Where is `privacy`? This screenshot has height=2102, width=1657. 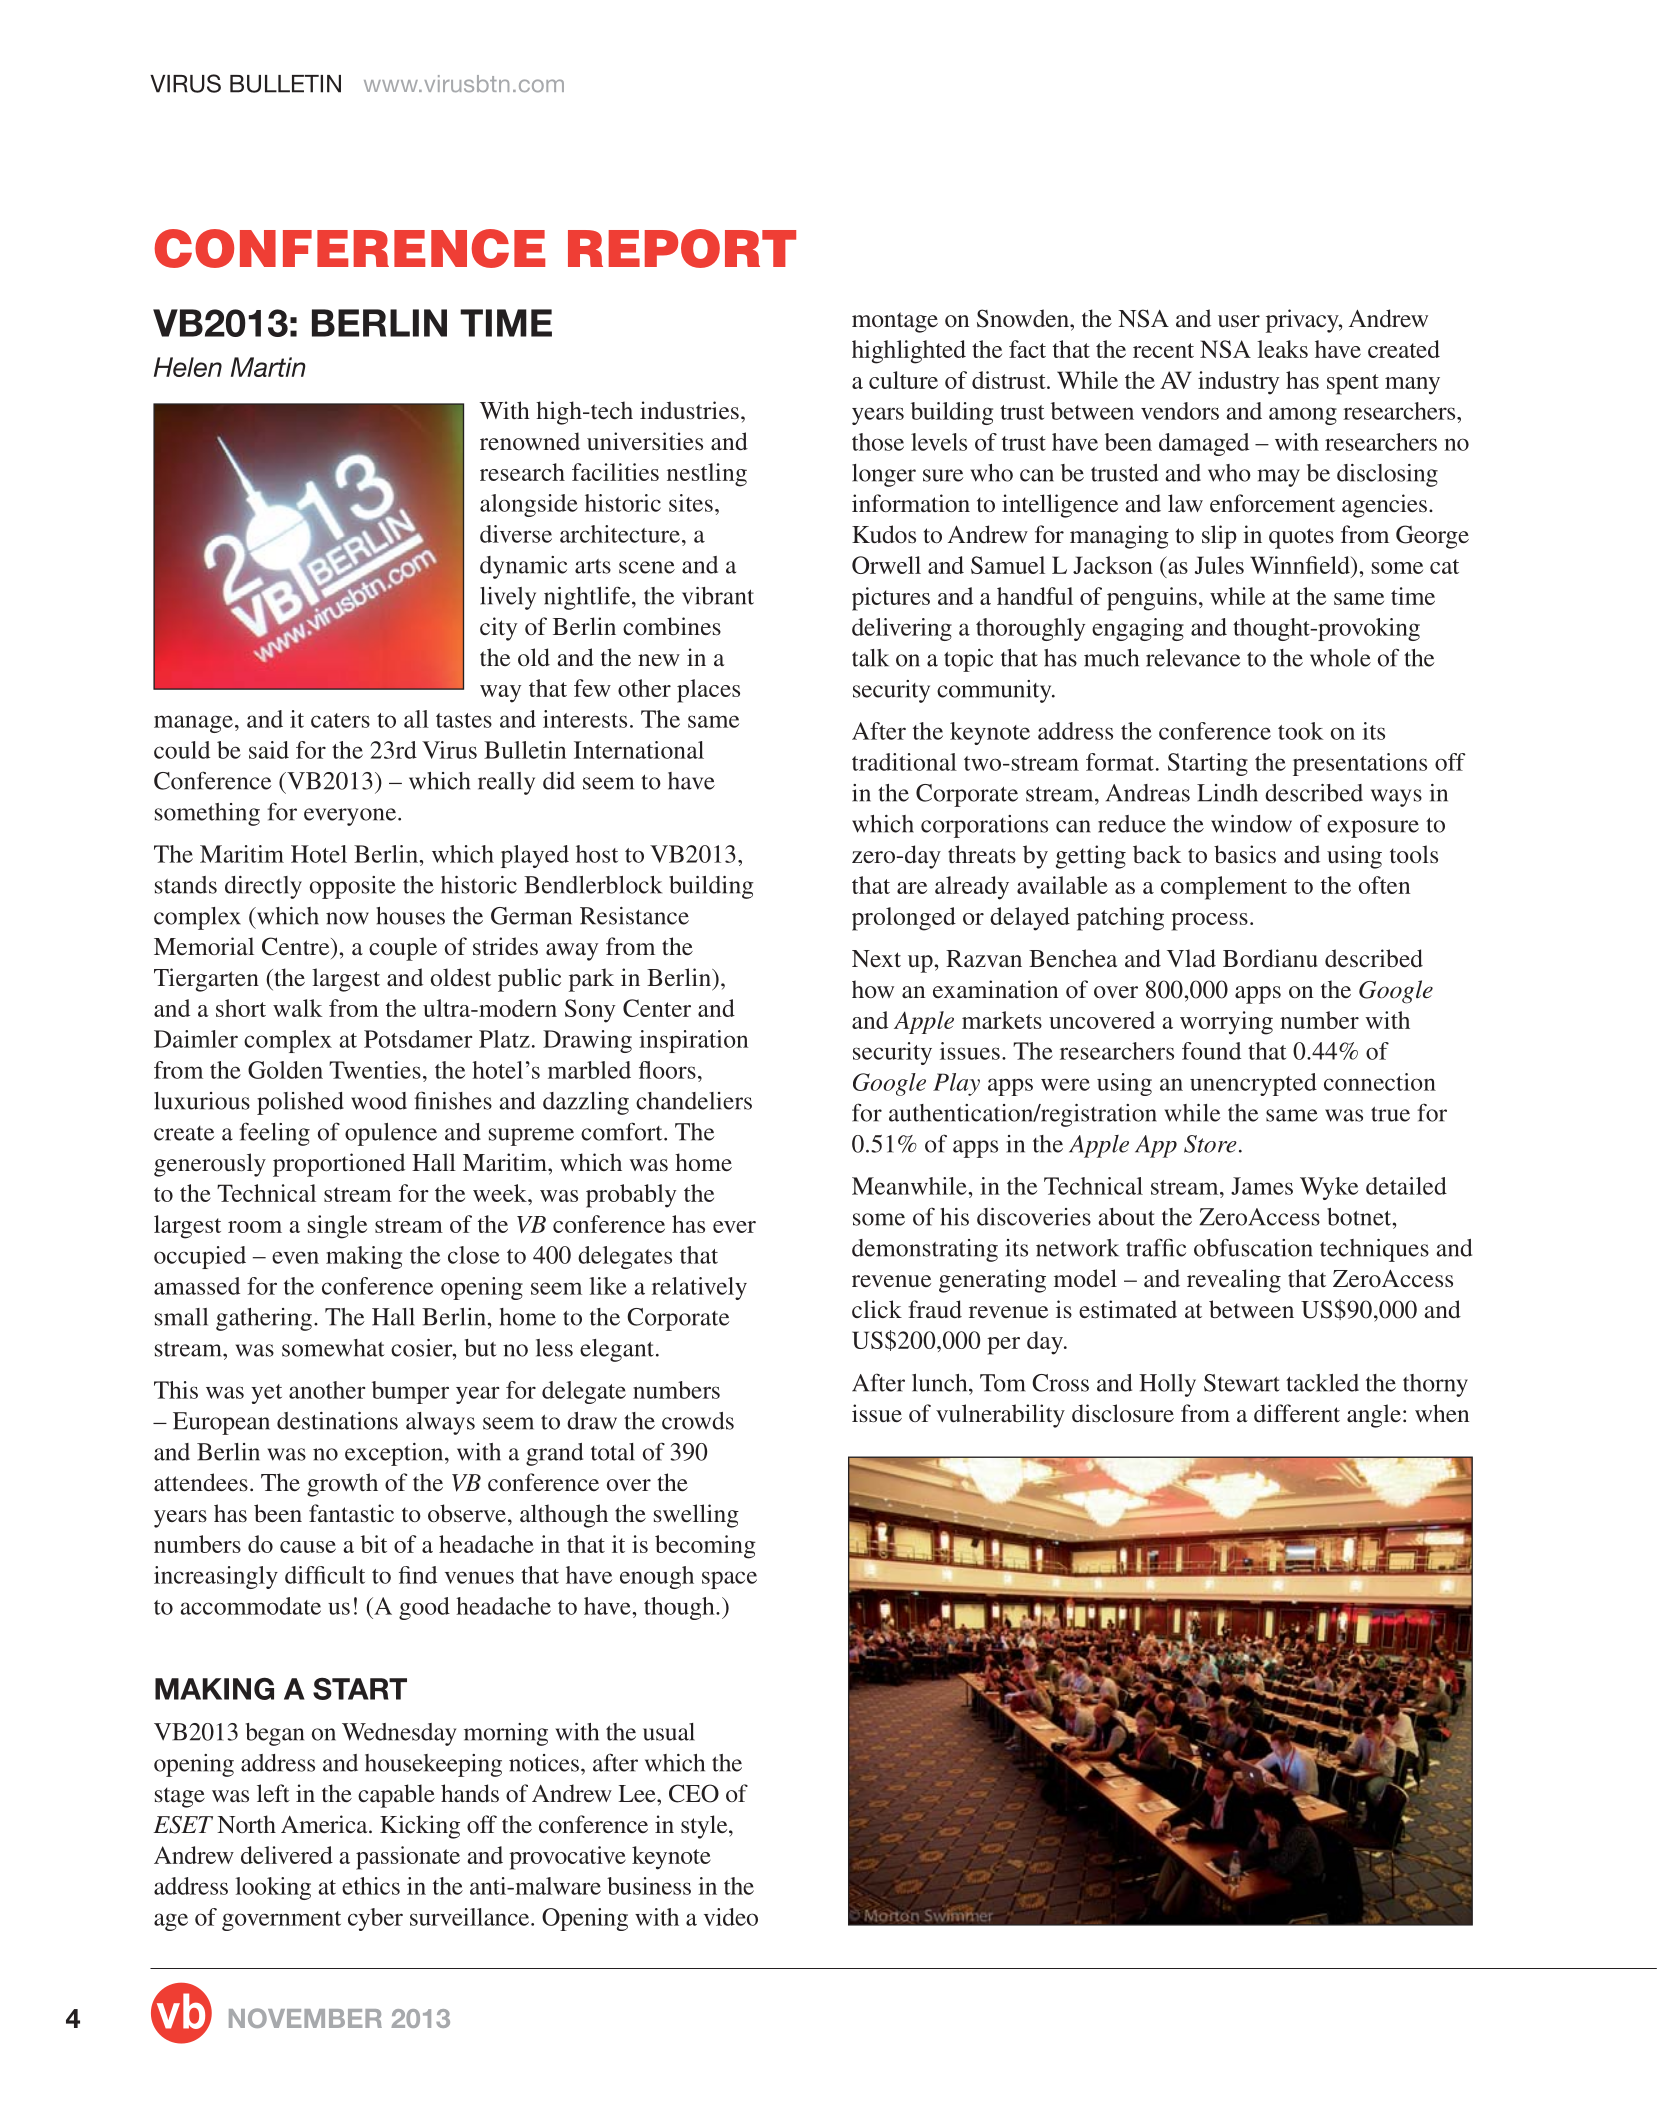
privacy is located at coordinates (1303, 321).
